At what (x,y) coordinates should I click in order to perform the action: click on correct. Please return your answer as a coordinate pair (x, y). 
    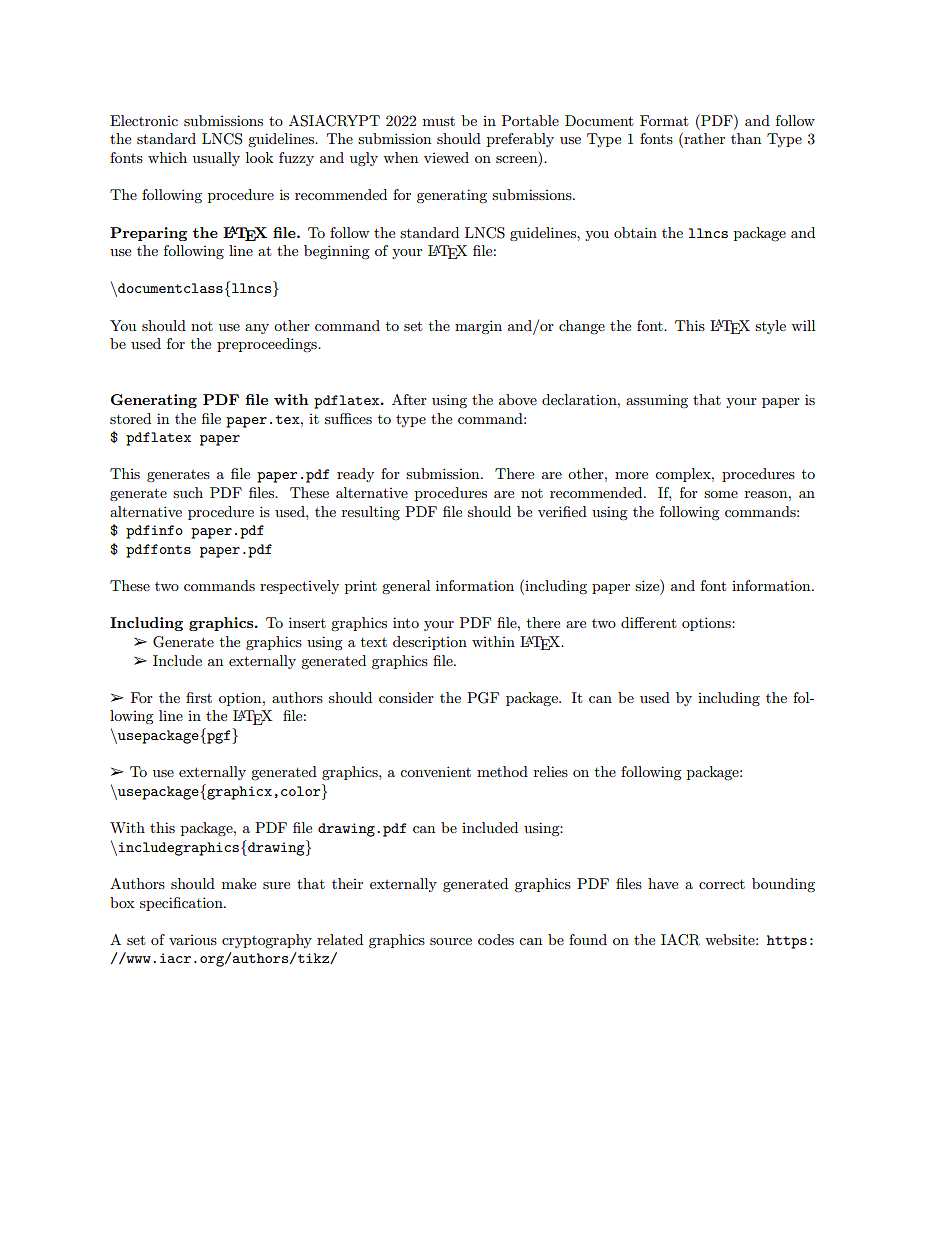
    Looking at the image, I should click on (722, 884).
